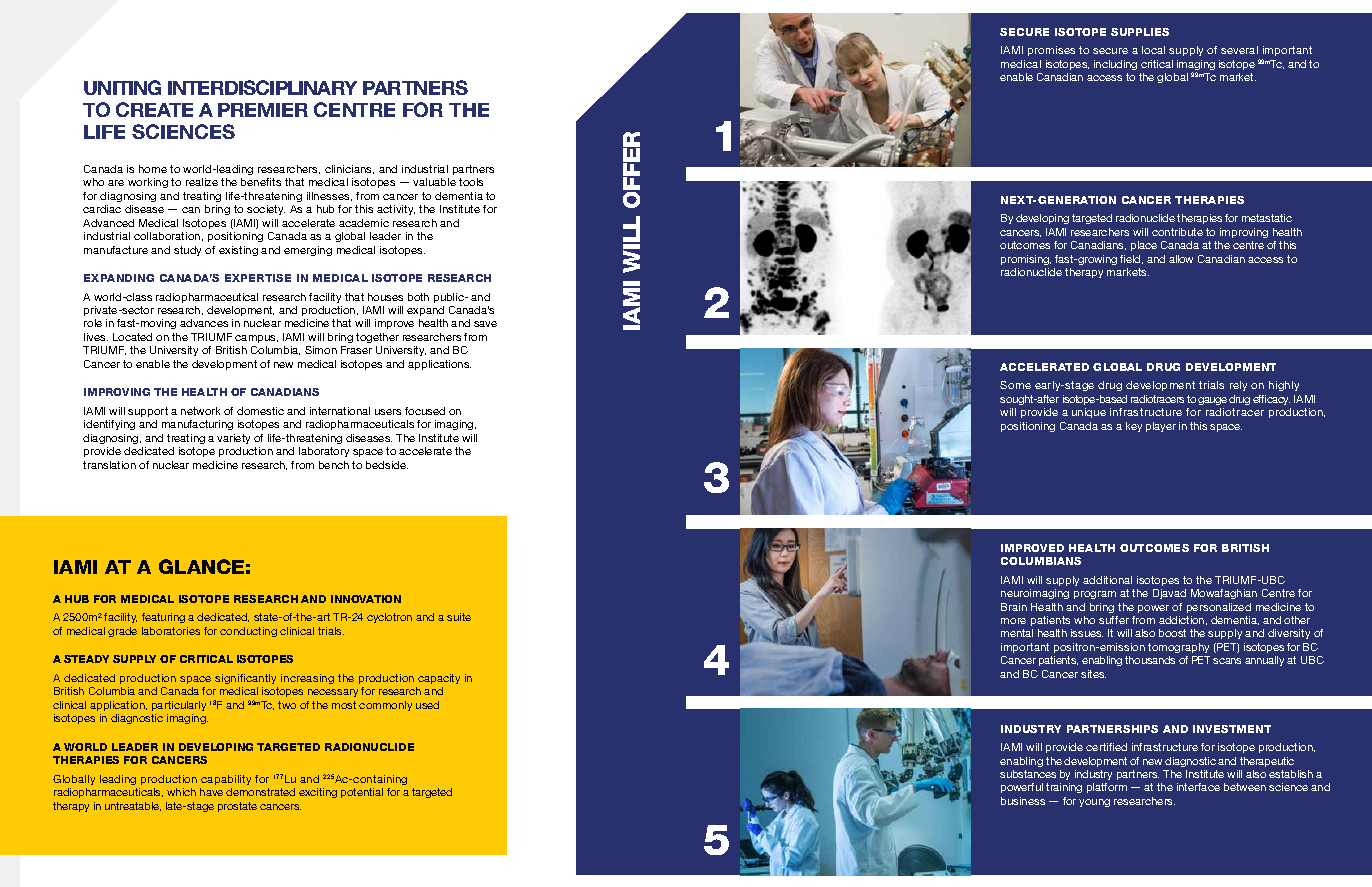 The image size is (1372, 887). What do you see at coordinates (1051, 51) in the document?
I see `promises` at bounding box center [1051, 51].
